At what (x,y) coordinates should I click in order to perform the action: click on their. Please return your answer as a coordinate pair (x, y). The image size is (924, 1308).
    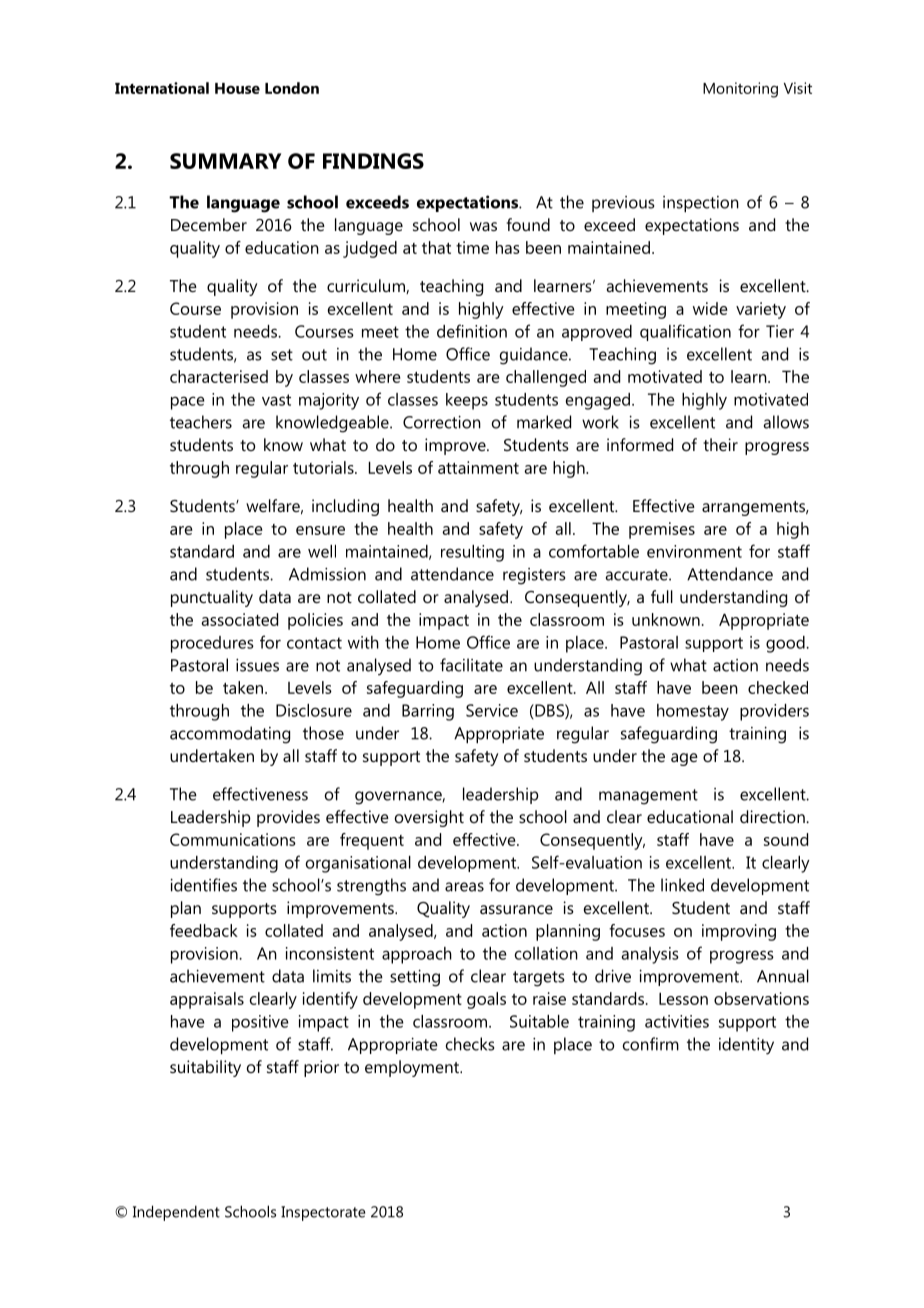
    Looking at the image, I should click on (720, 444).
